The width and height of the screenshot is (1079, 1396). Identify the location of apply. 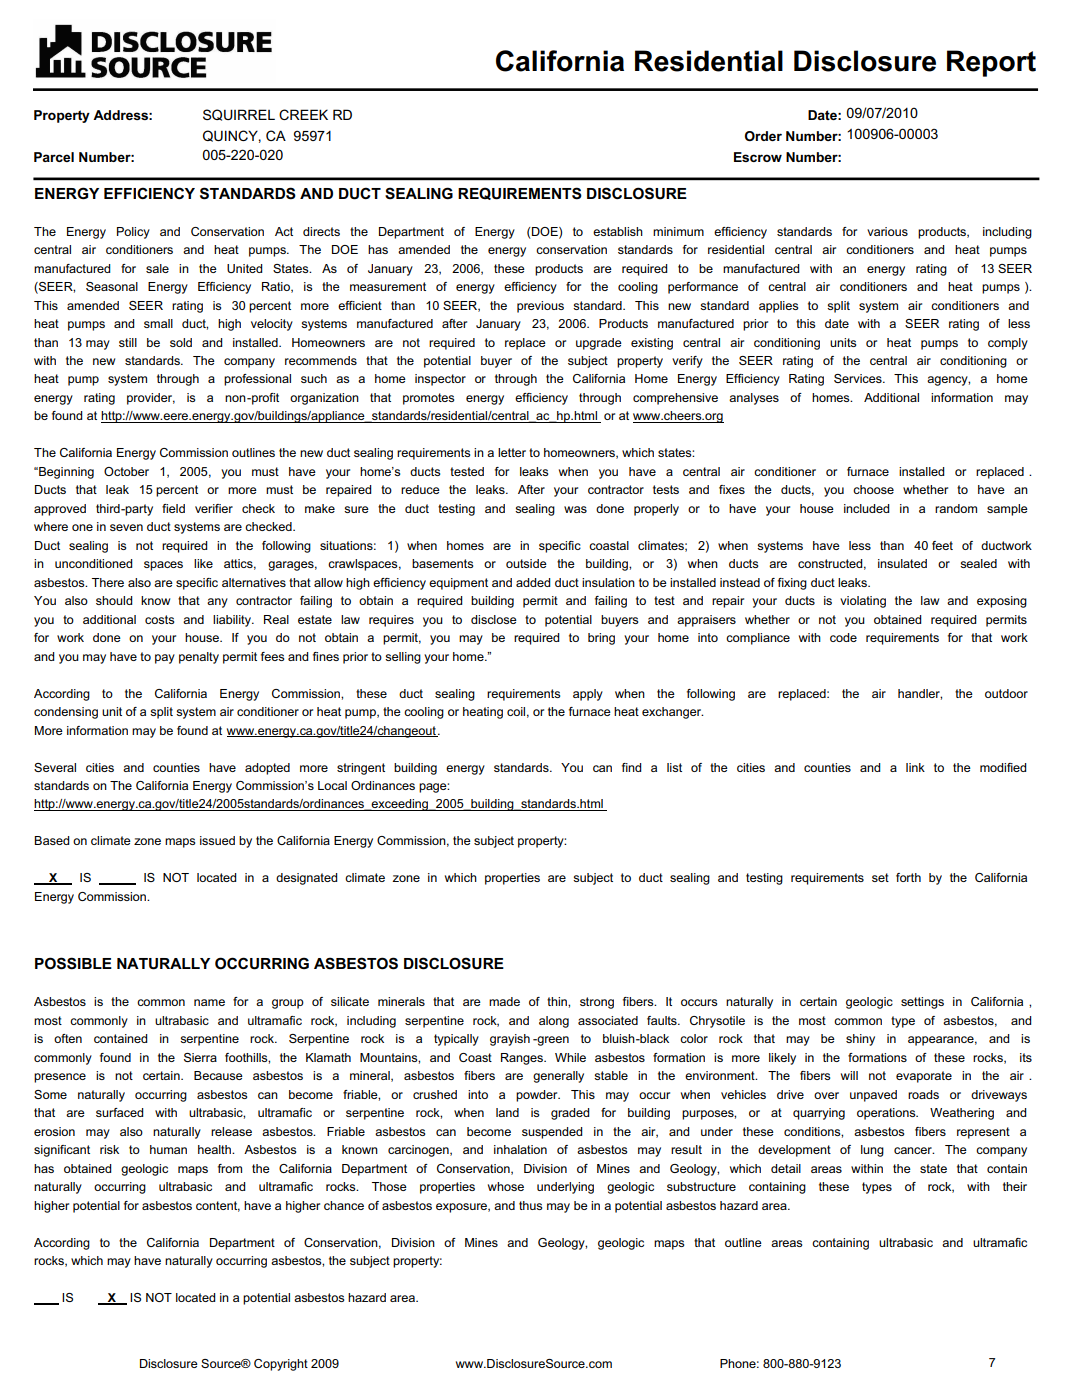
(588, 695).
